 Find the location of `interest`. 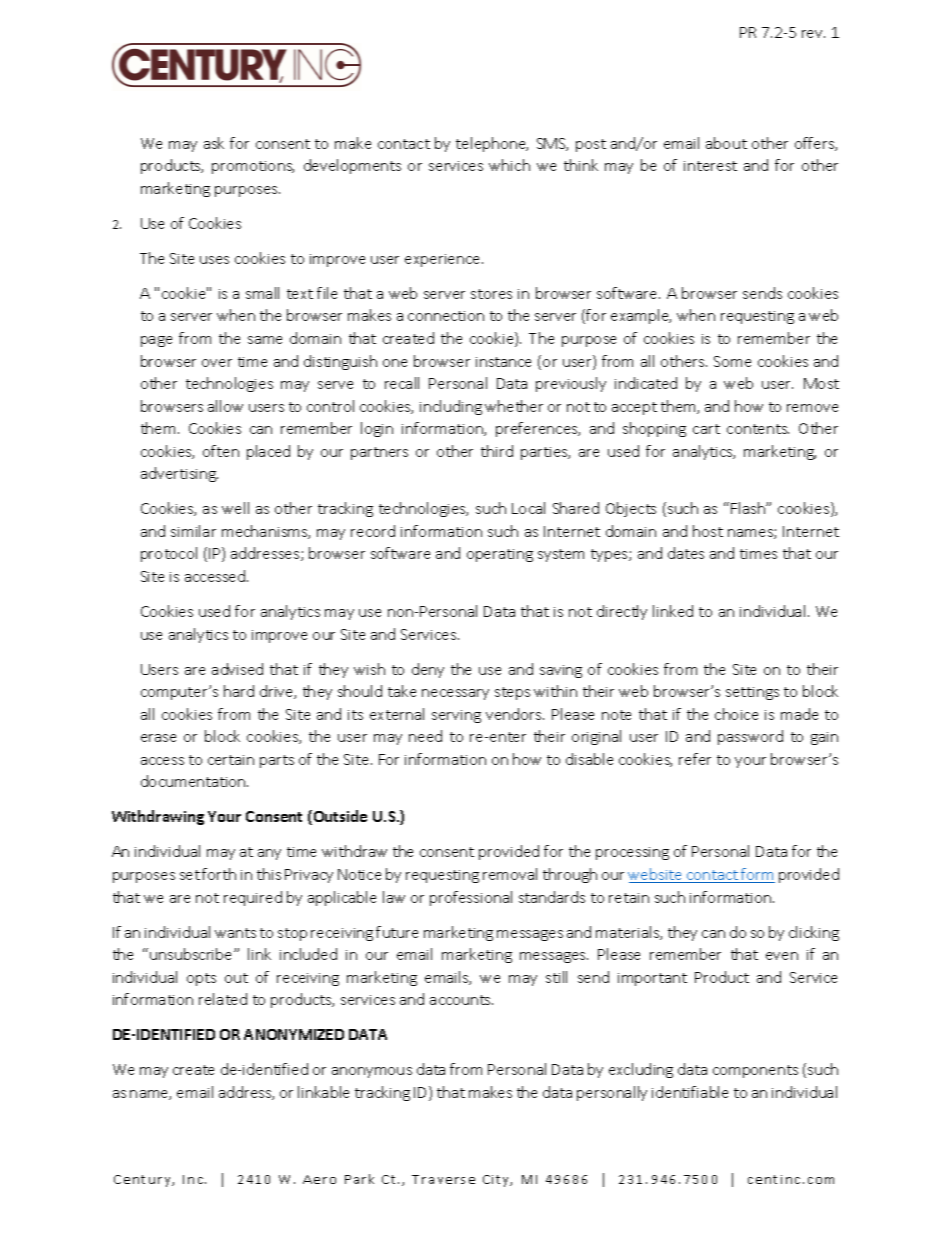

interest is located at coordinates (710, 166).
